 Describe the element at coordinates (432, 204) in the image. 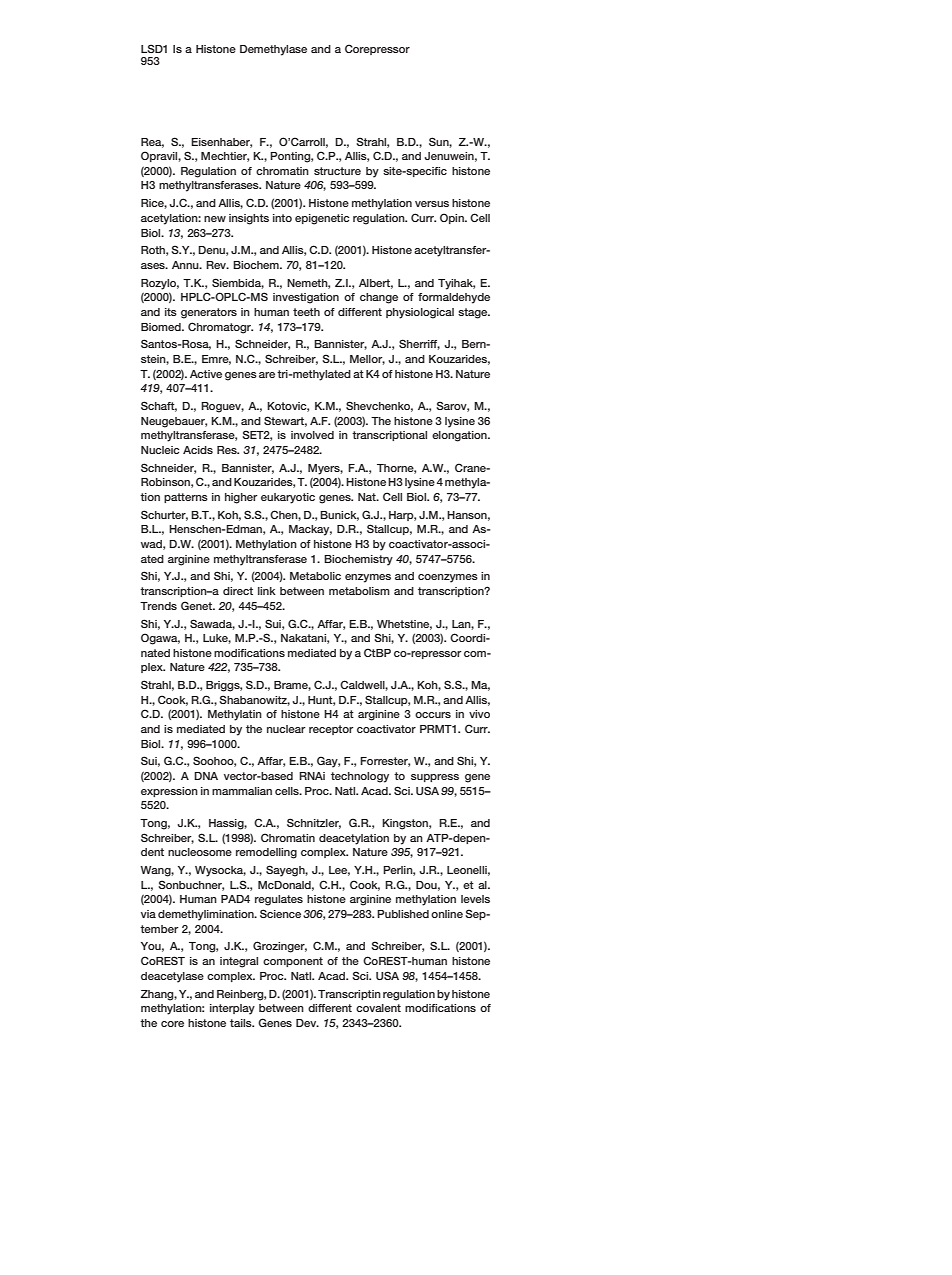

I see `versus` at that location.
